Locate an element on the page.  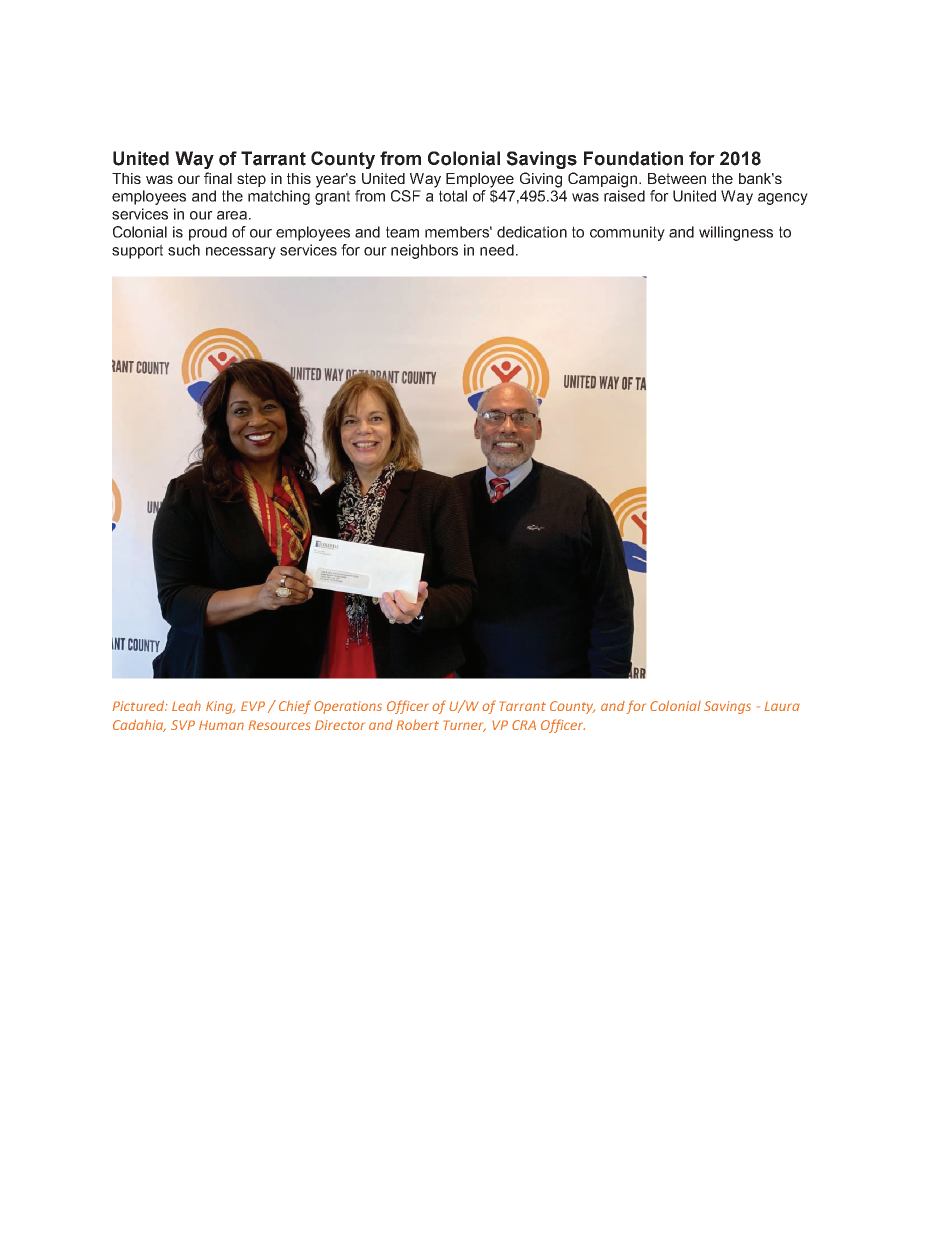
Turner is located at coordinates (464, 726).
